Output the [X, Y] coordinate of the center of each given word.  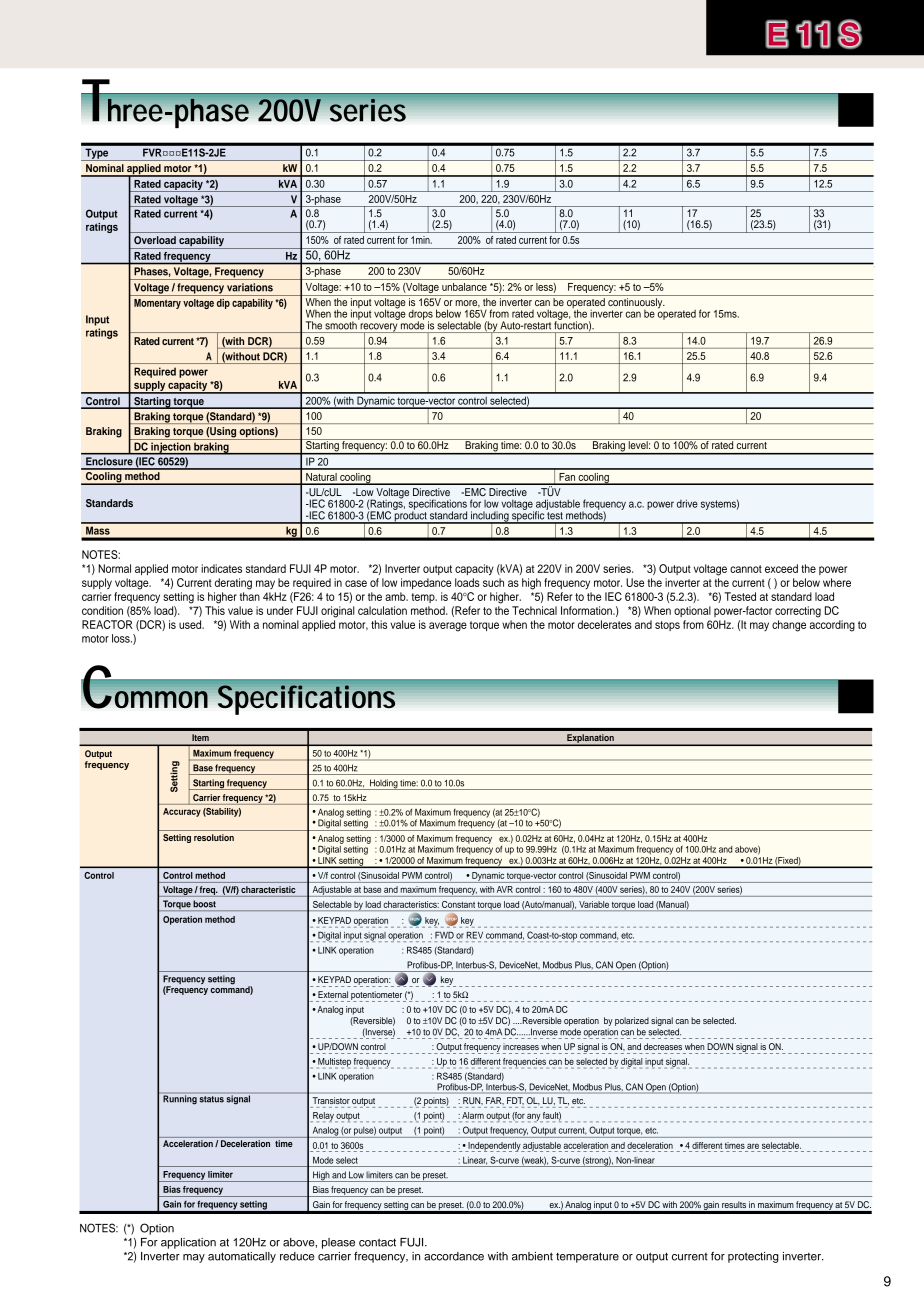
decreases [663, 1046]
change [789, 626]
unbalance [464, 287]
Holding [383, 784]
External [333, 994]
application [188, 1243]
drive [687, 503]
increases [521, 1046]
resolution [214, 837]
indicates [221, 568]
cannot [746, 569]
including [490, 517]
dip [223, 304]
